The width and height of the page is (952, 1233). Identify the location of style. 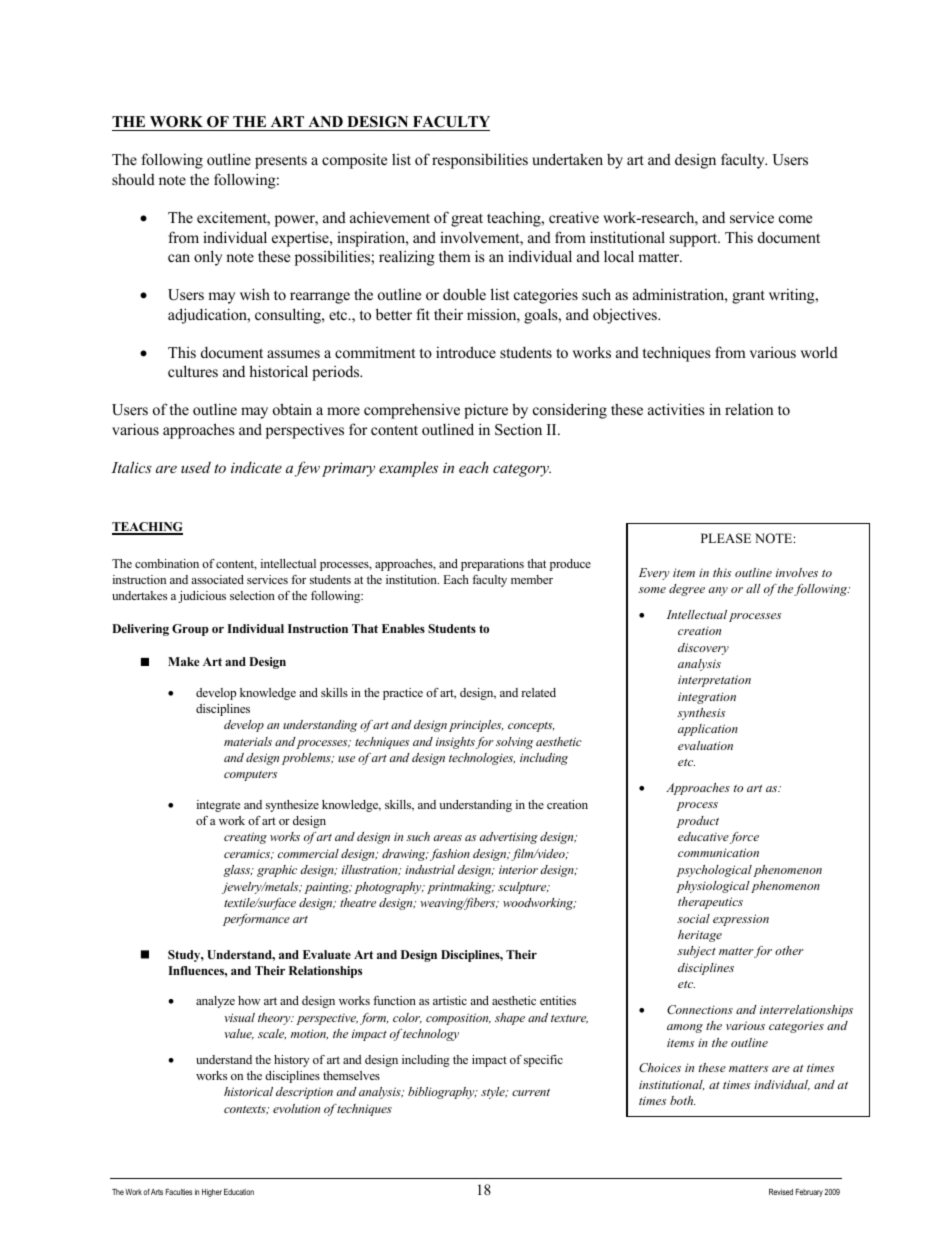
(494, 1093).
